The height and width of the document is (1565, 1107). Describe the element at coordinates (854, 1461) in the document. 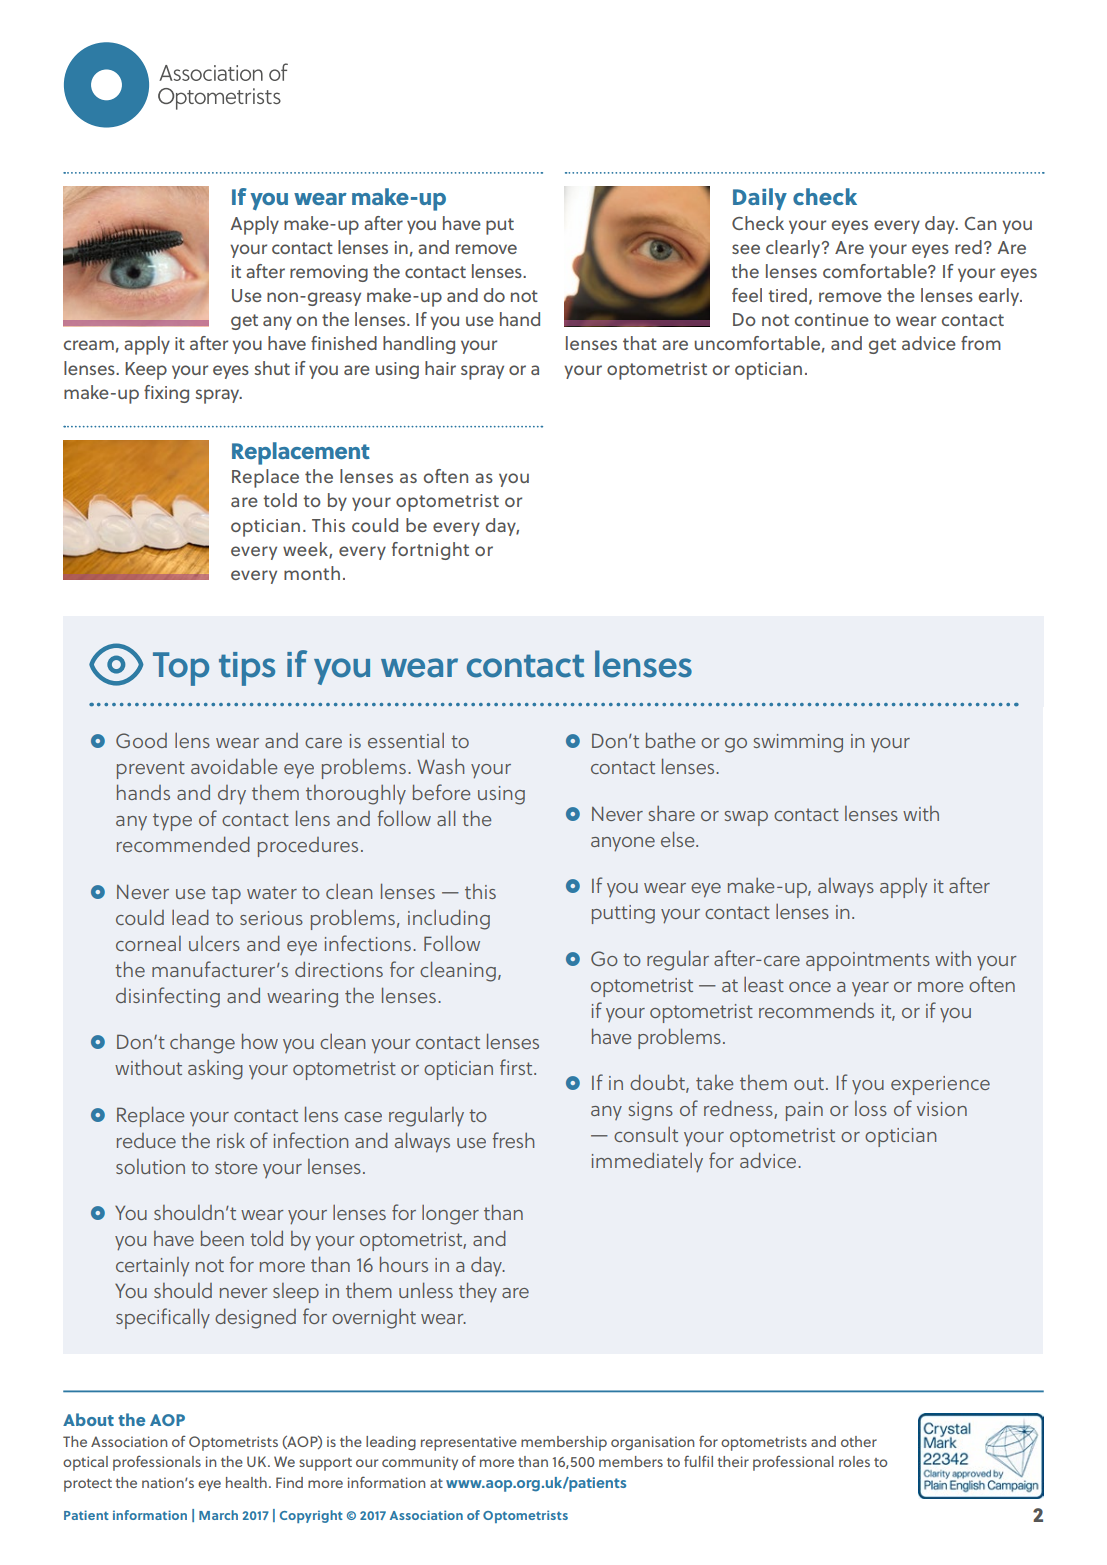

I see `roles` at that location.
